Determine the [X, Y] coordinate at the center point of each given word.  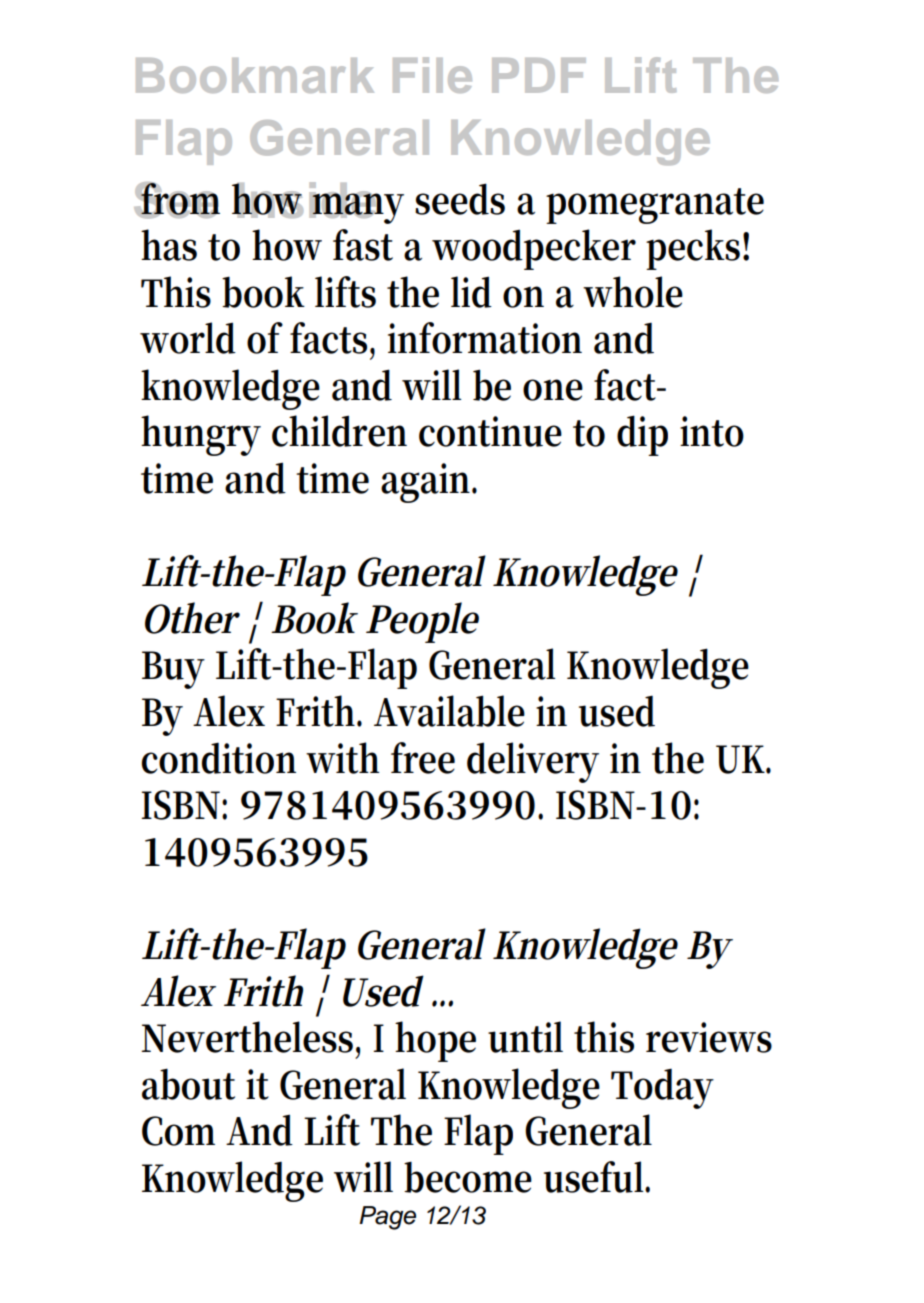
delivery [533, 762]
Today [662, 1088]
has [169, 245]
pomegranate [655, 206]
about [188, 1084]
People [422, 622]
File [432, 75]
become [468, 1177]
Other [192, 618]
